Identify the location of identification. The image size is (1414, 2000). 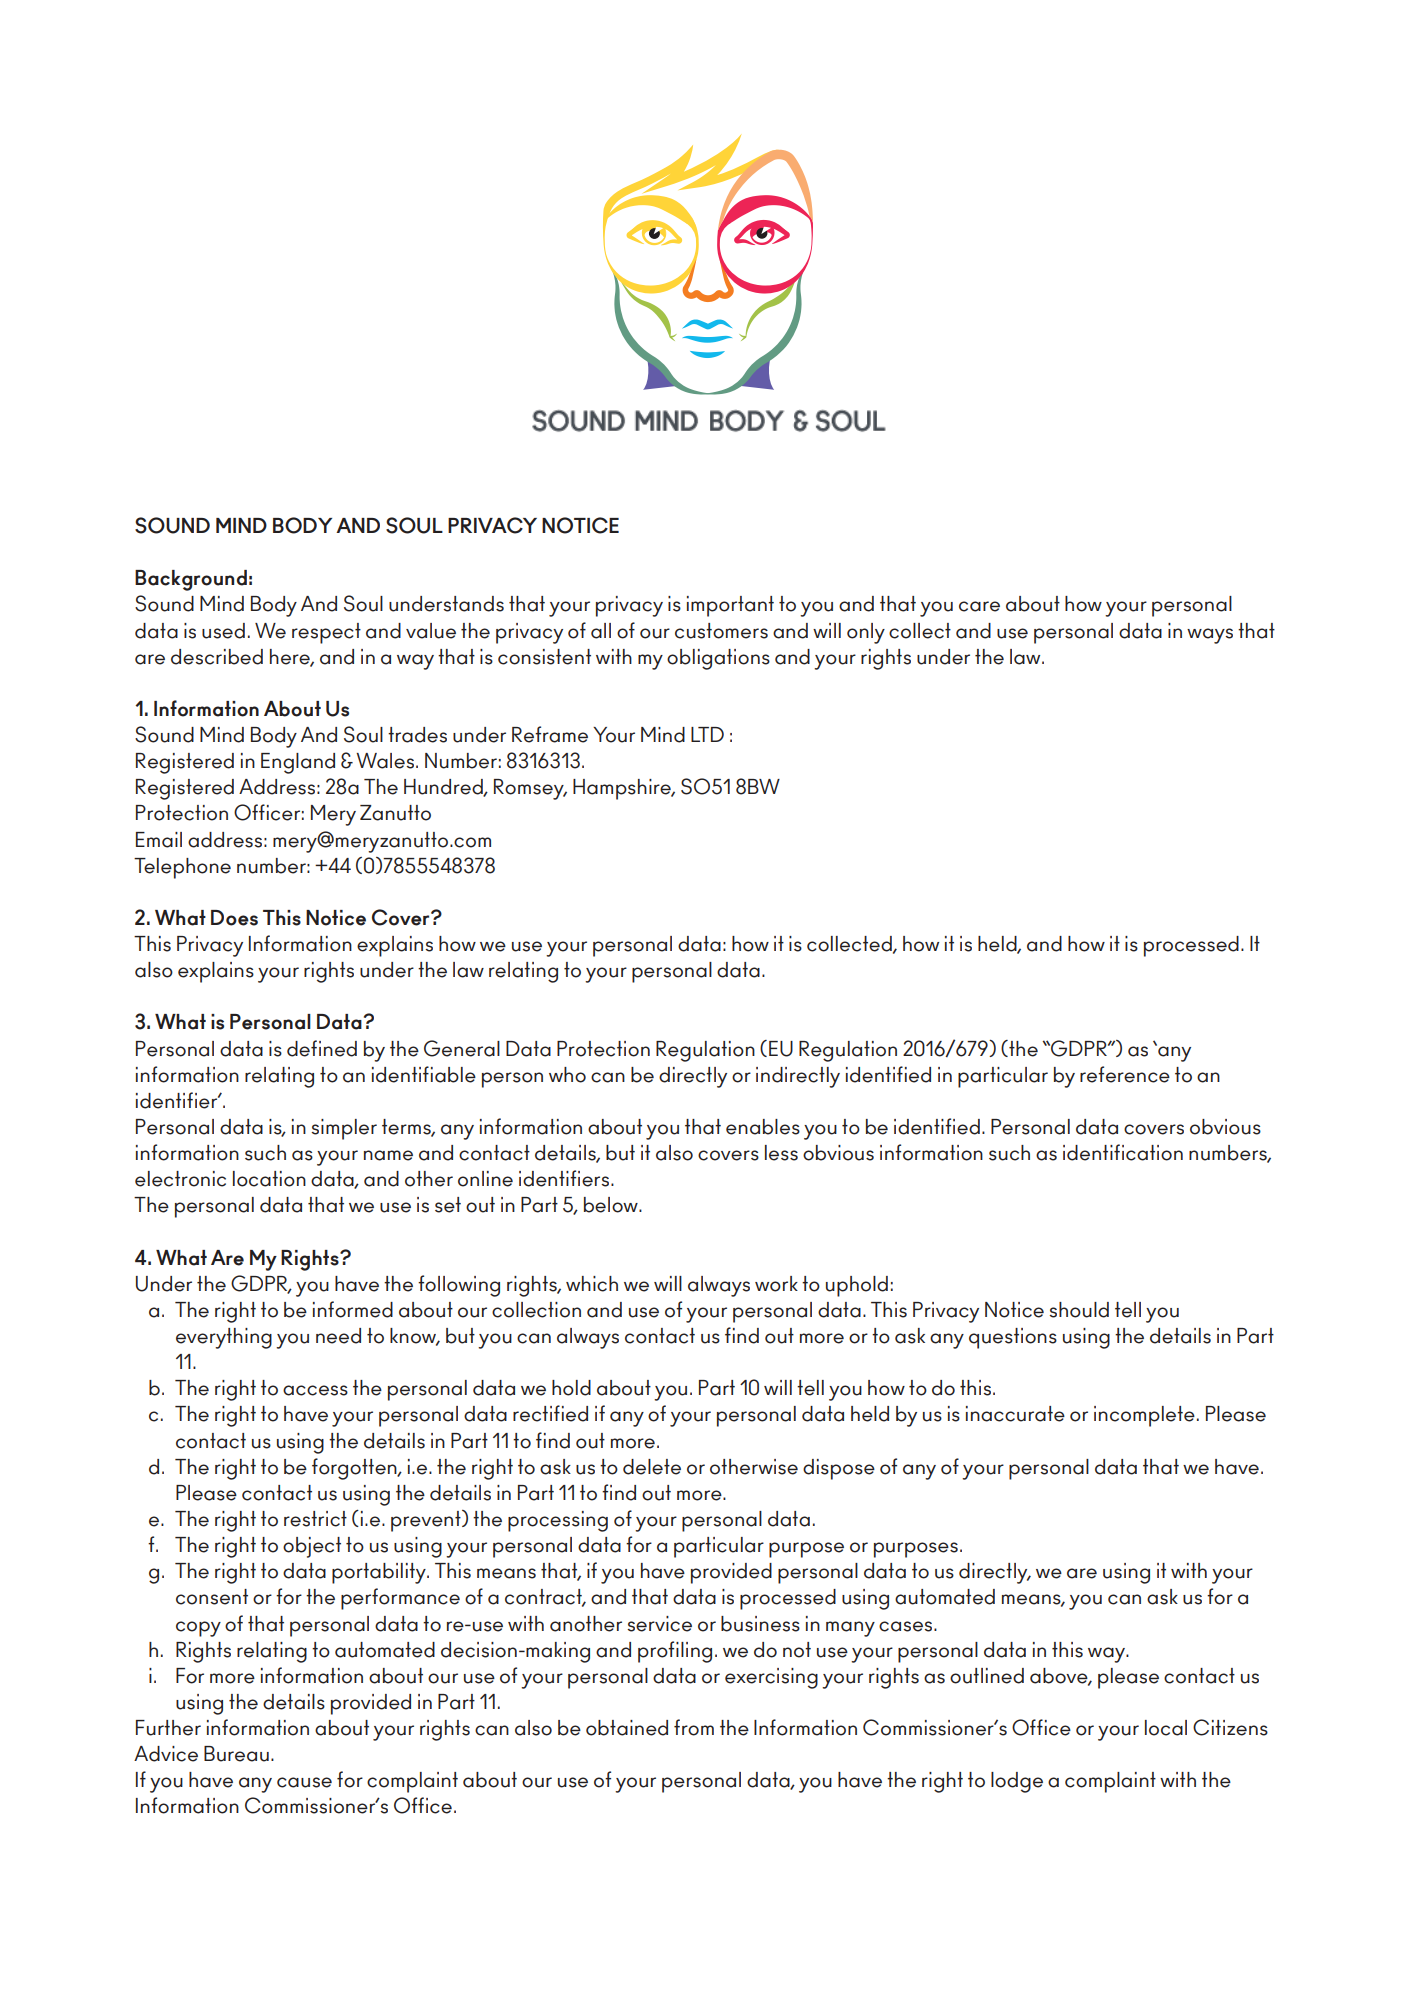
(1123, 1152).
